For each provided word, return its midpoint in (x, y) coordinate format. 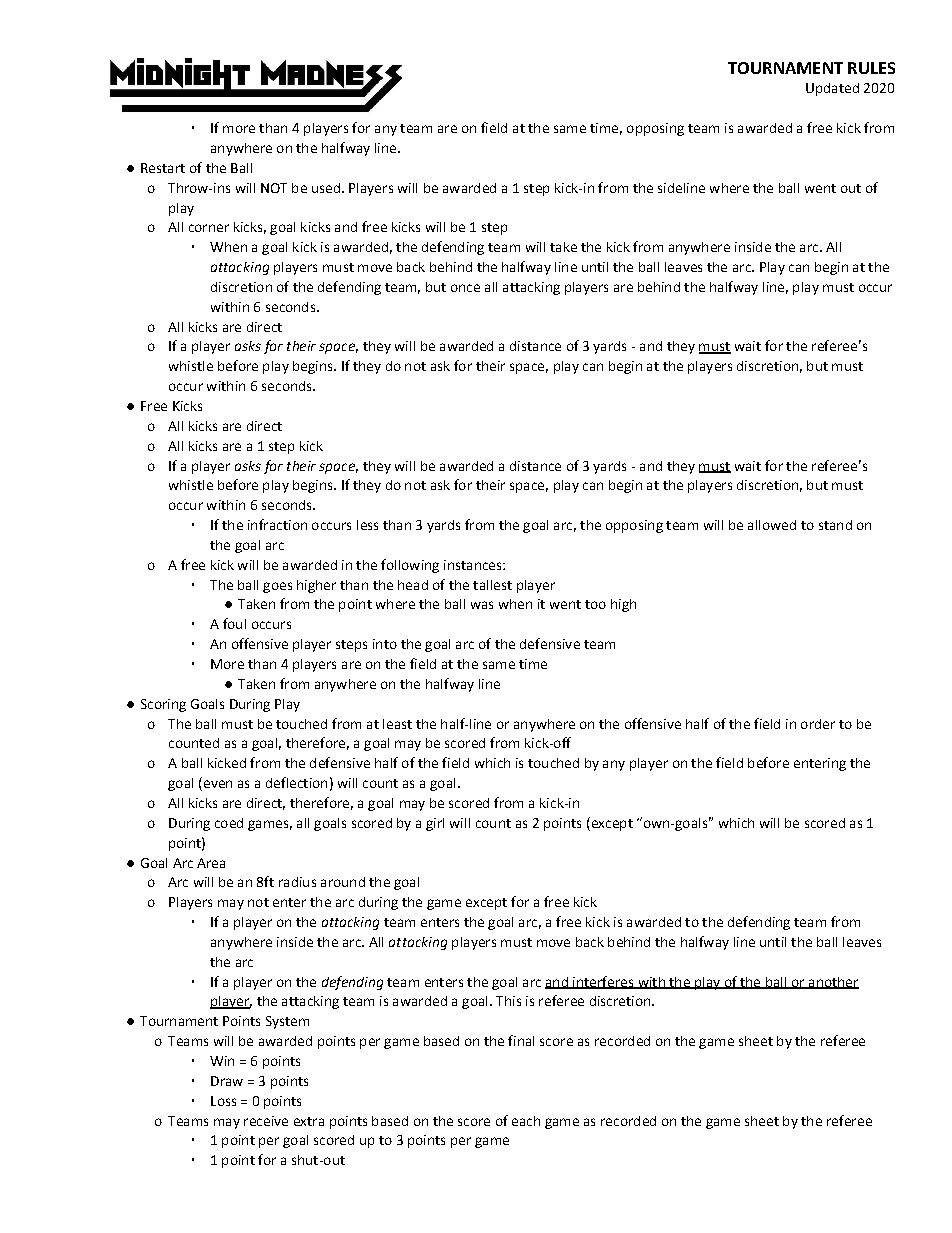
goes (277, 587)
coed (229, 823)
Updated (832, 89)
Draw (227, 1081)
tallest (492, 585)
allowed (772, 525)
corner (209, 228)
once (465, 288)
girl (435, 824)
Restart (163, 168)
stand (835, 525)
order (818, 724)
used (326, 188)
